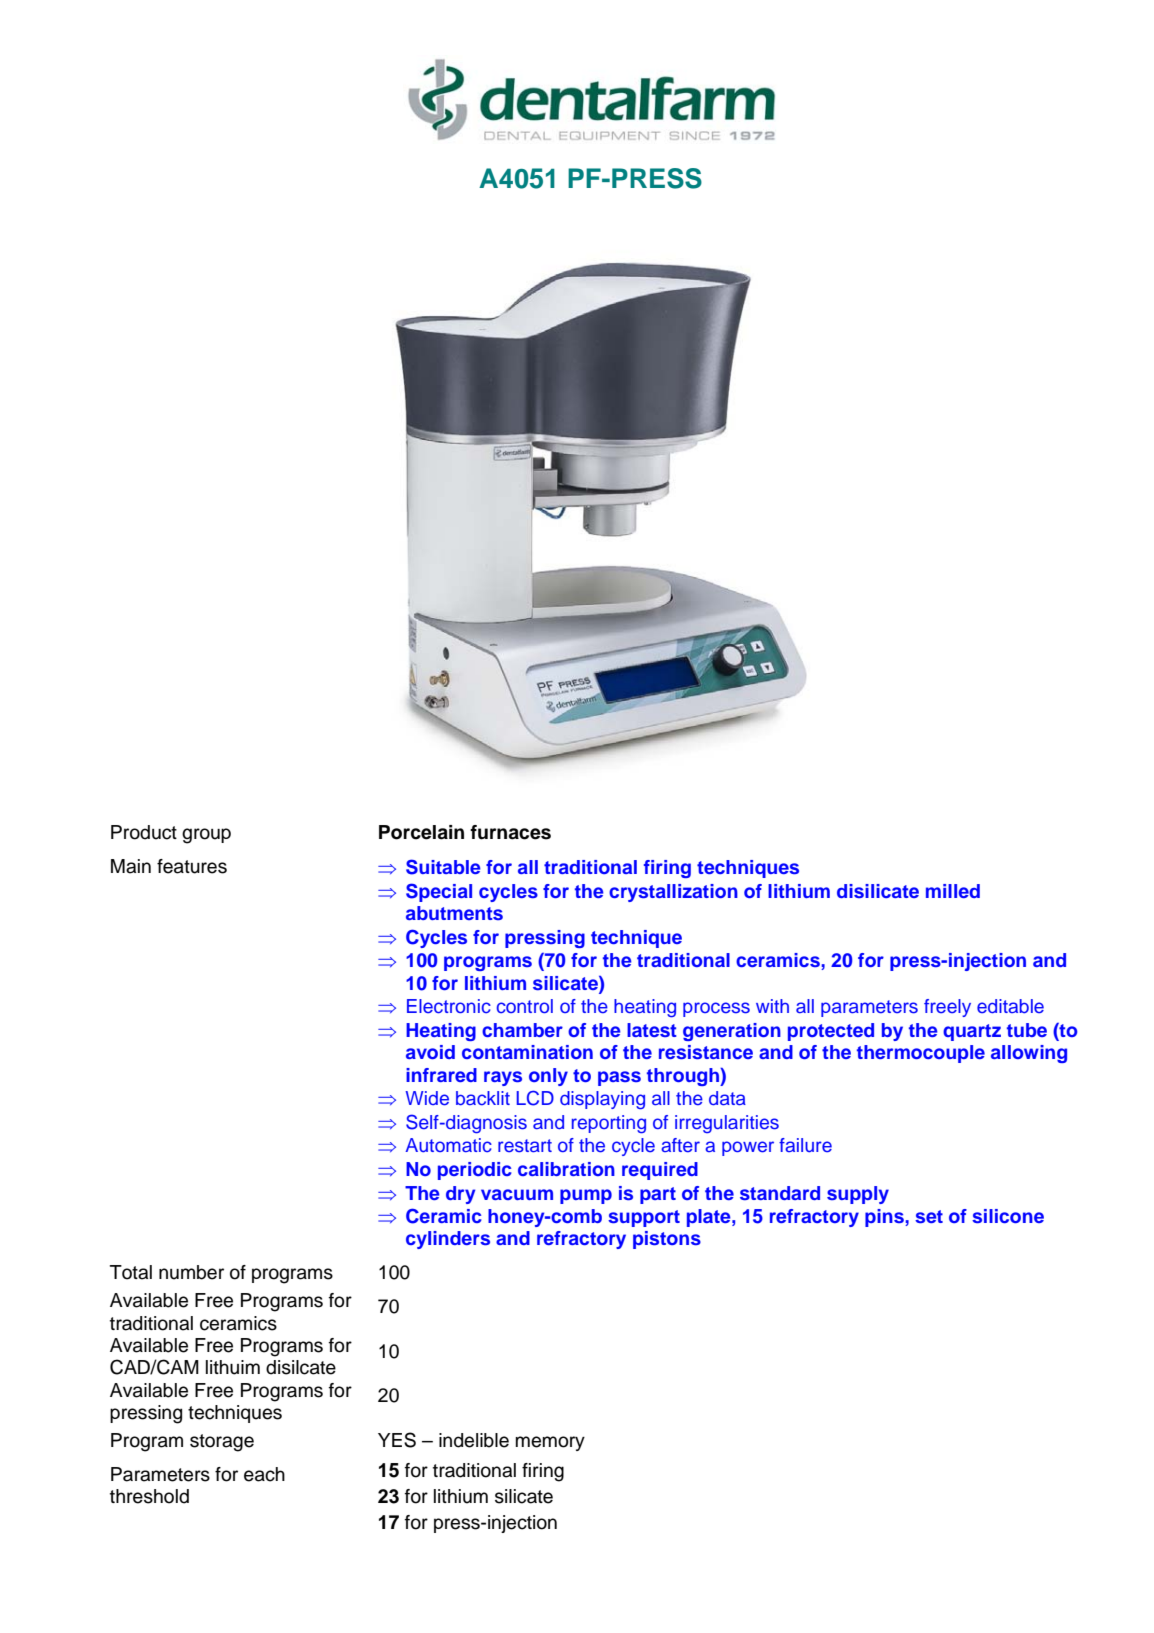 This screenshot has height=1633, width=1154. What do you see at coordinates (206, 836) in the screenshot?
I see `group` at bounding box center [206, 836].
